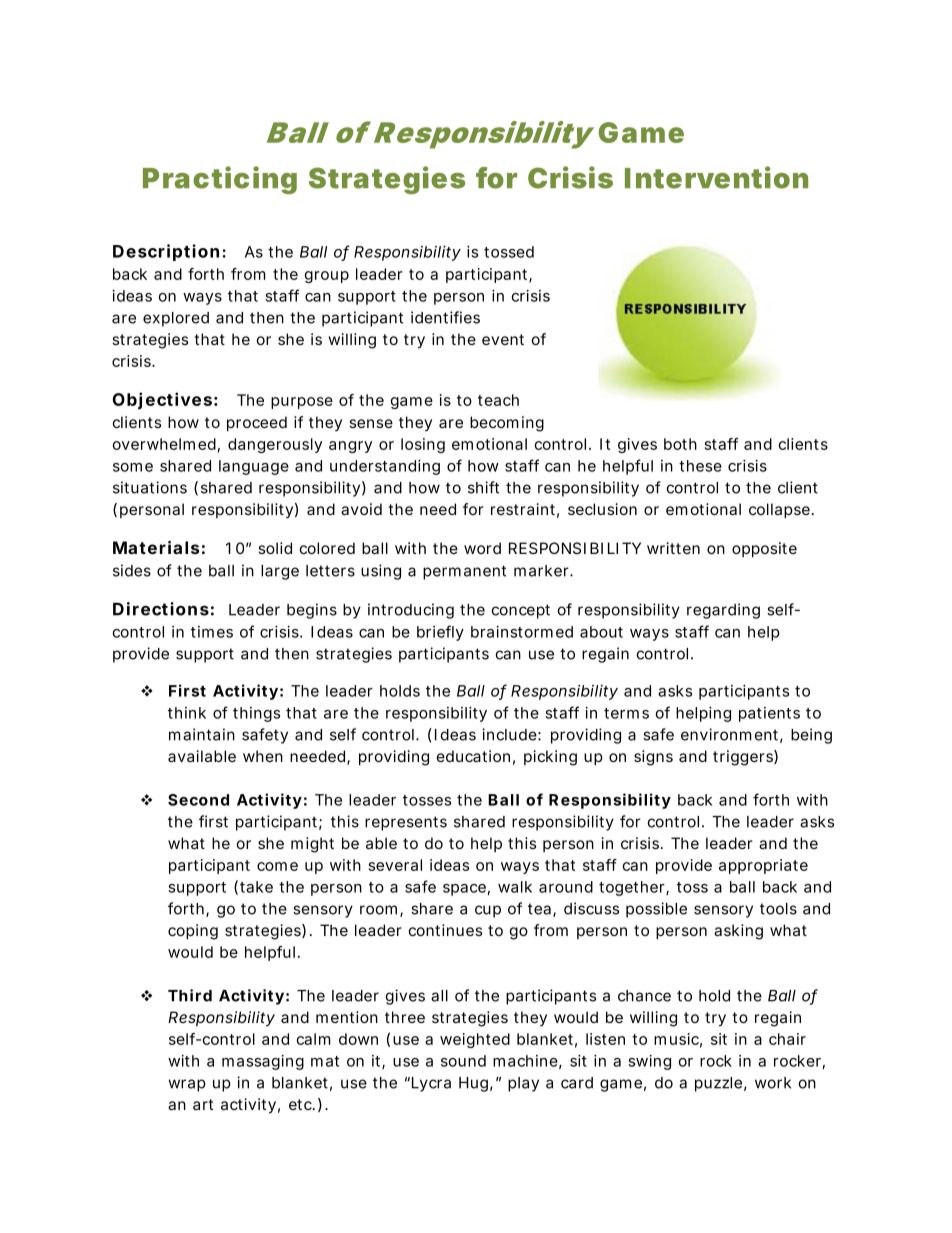 Image resolution: width=952 pixels, height=1233 pixels. I want to click on identifies, so click(445, 317).
